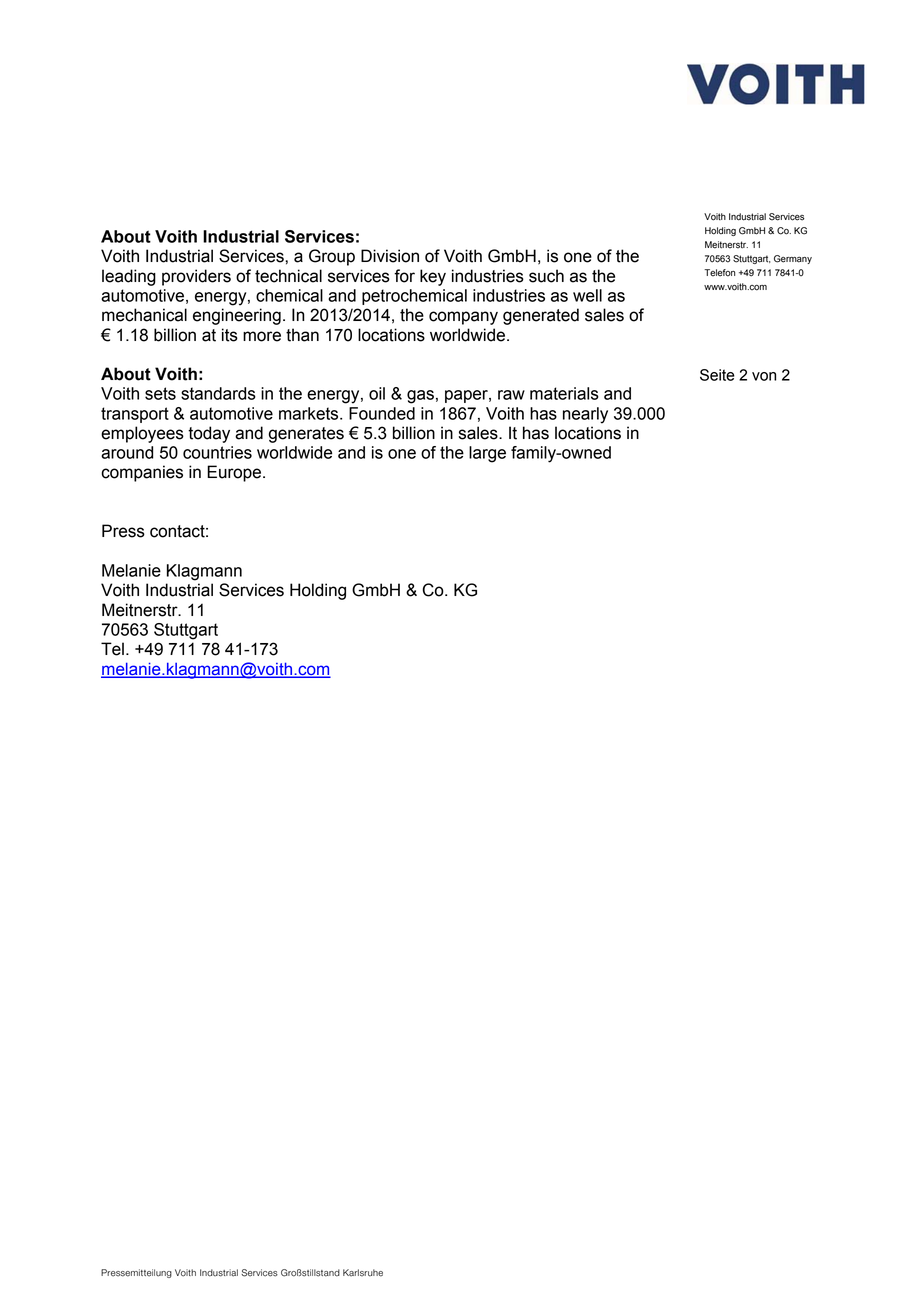 This document has height=1308, width=924. What do you see at coordinates (719, 273) in the document?
I see `Telefon` at bounding box center [719, 273].
